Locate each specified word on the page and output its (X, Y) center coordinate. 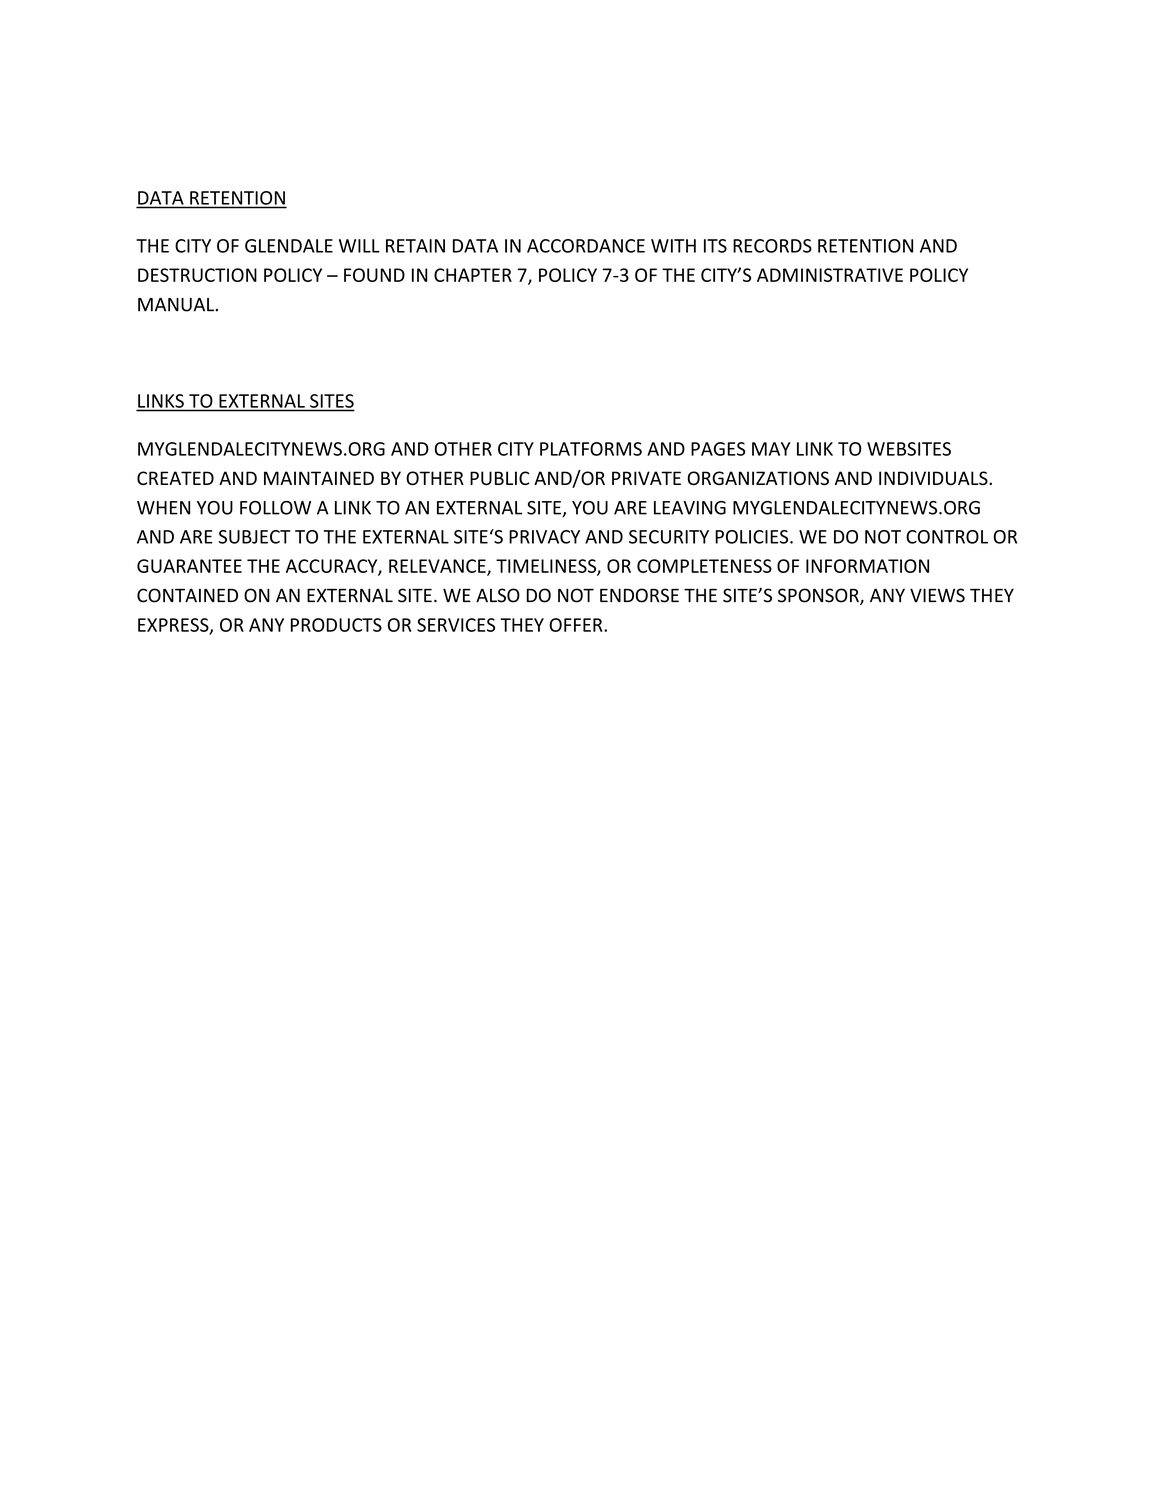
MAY (771, 449)
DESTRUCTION (197, 275)
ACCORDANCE (586, 246)
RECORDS (772, 246)
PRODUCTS (336, 625)
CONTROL (947, 537)
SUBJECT (255, 537)
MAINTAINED (319, 478)
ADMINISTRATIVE (830, 275)
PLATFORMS (591, 449)
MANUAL (176, 305)
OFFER (577, 625)
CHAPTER (473, 275)
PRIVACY (544, 537)
